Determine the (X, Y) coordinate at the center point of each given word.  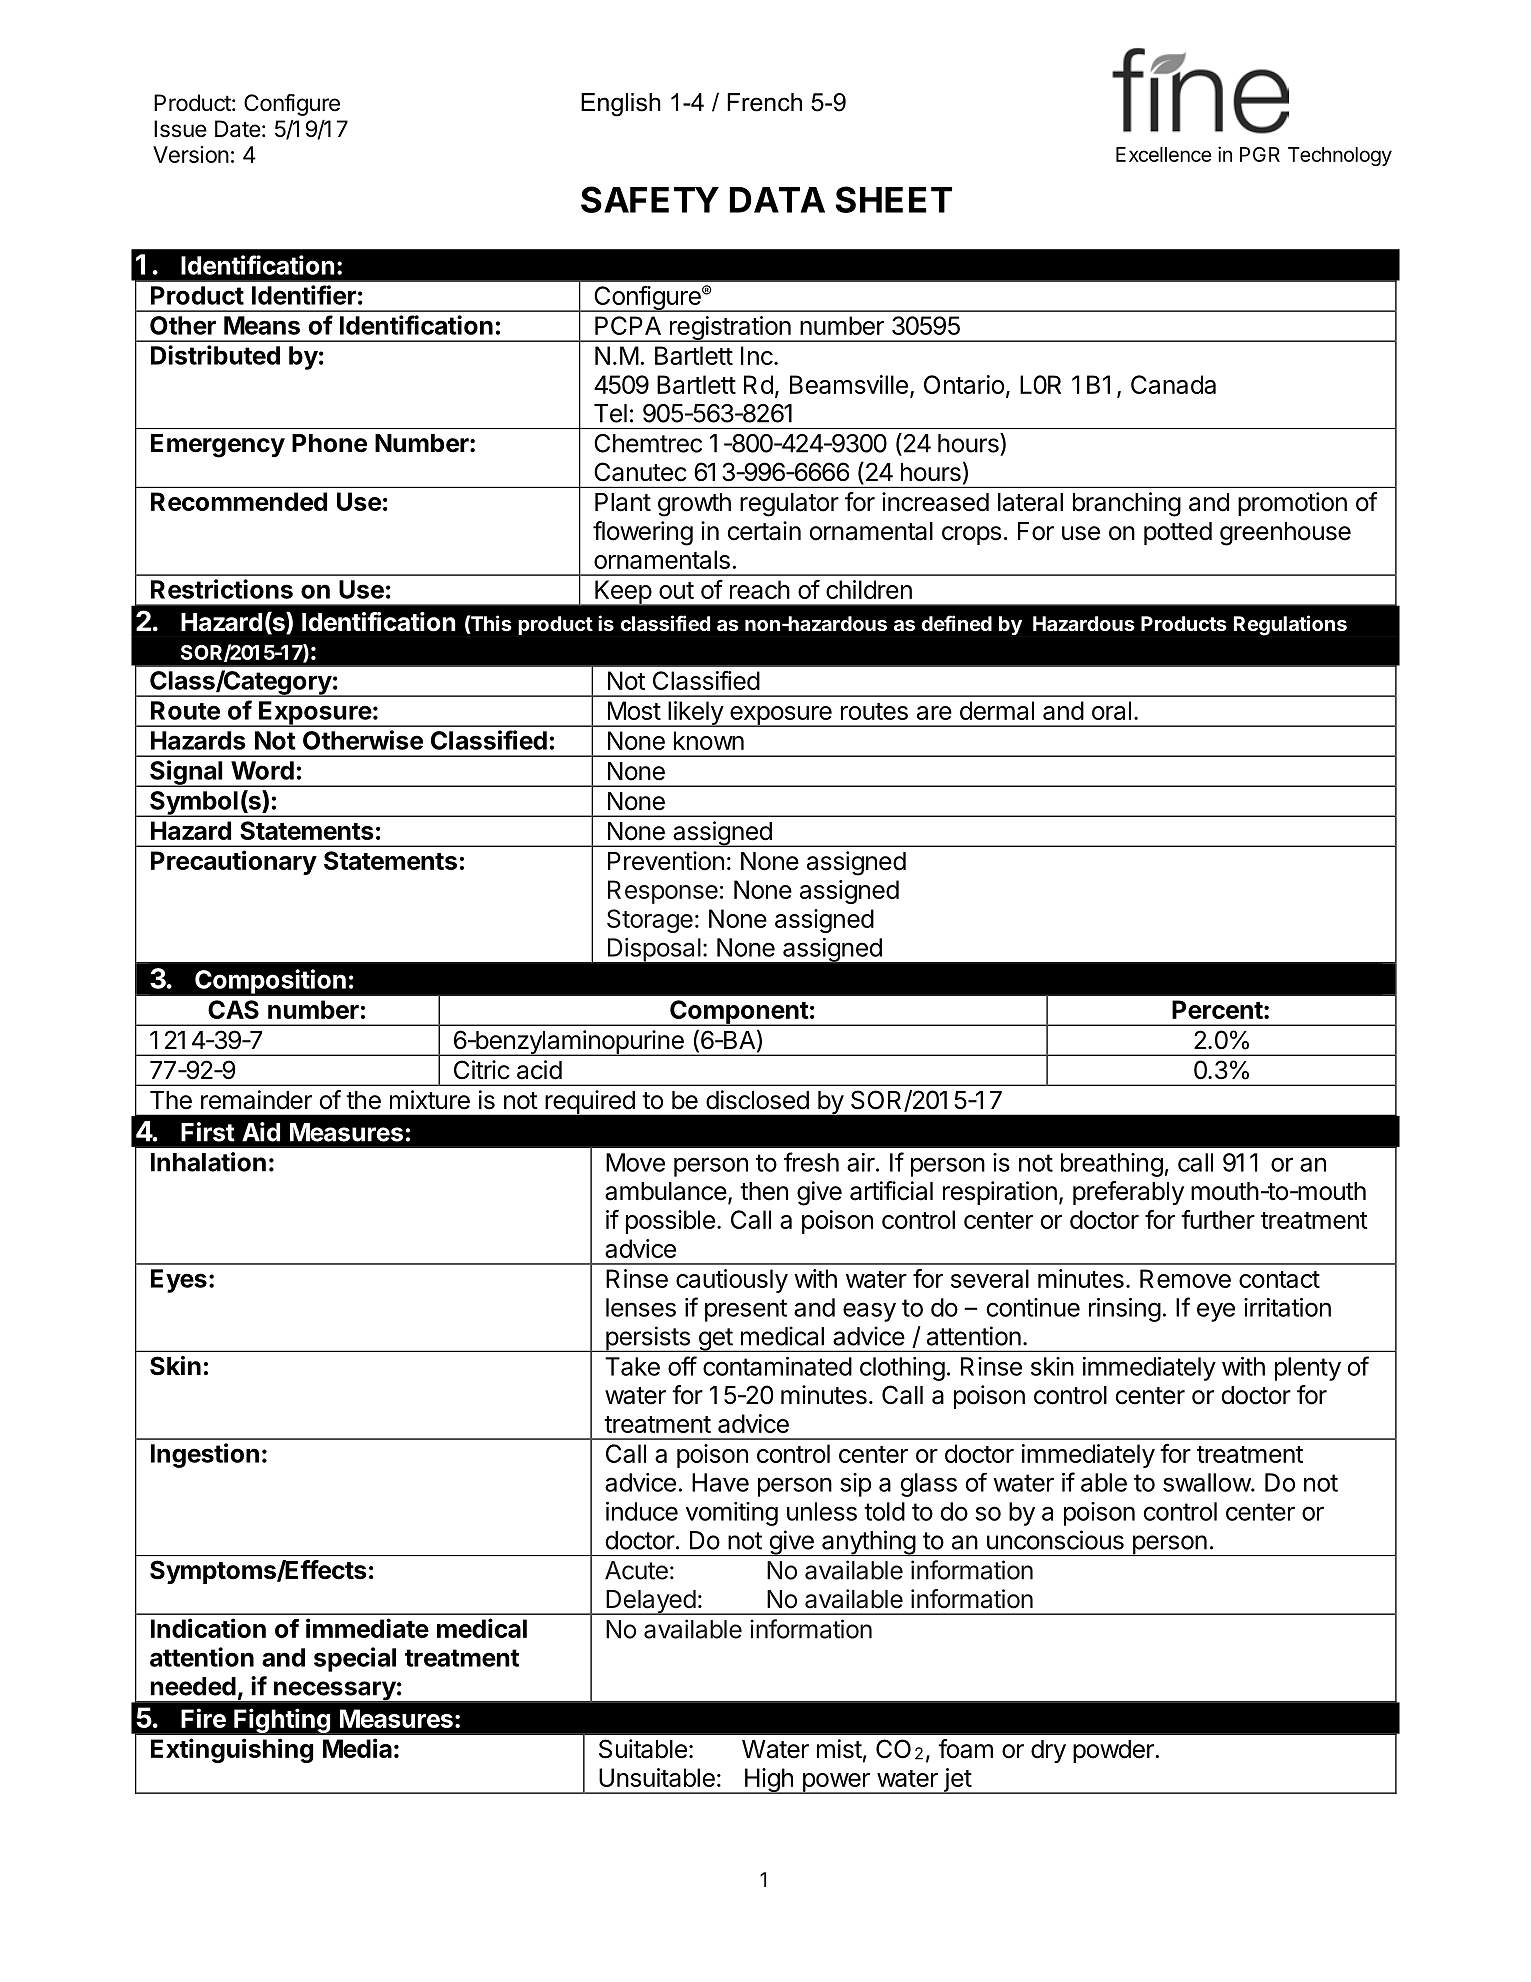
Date (238, 129)
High (768, 1781)
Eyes (179, 1281)
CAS (233, 1009)
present (746, 1310)
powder (1114, 1751)
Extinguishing (232, 1750)
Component (739, 1013)
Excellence (1164, 154)
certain (764, 531)
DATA (777, 200)
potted (1178, 533)
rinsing (1125, 1310)
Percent (1217, 1009)
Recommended (239, 501)
